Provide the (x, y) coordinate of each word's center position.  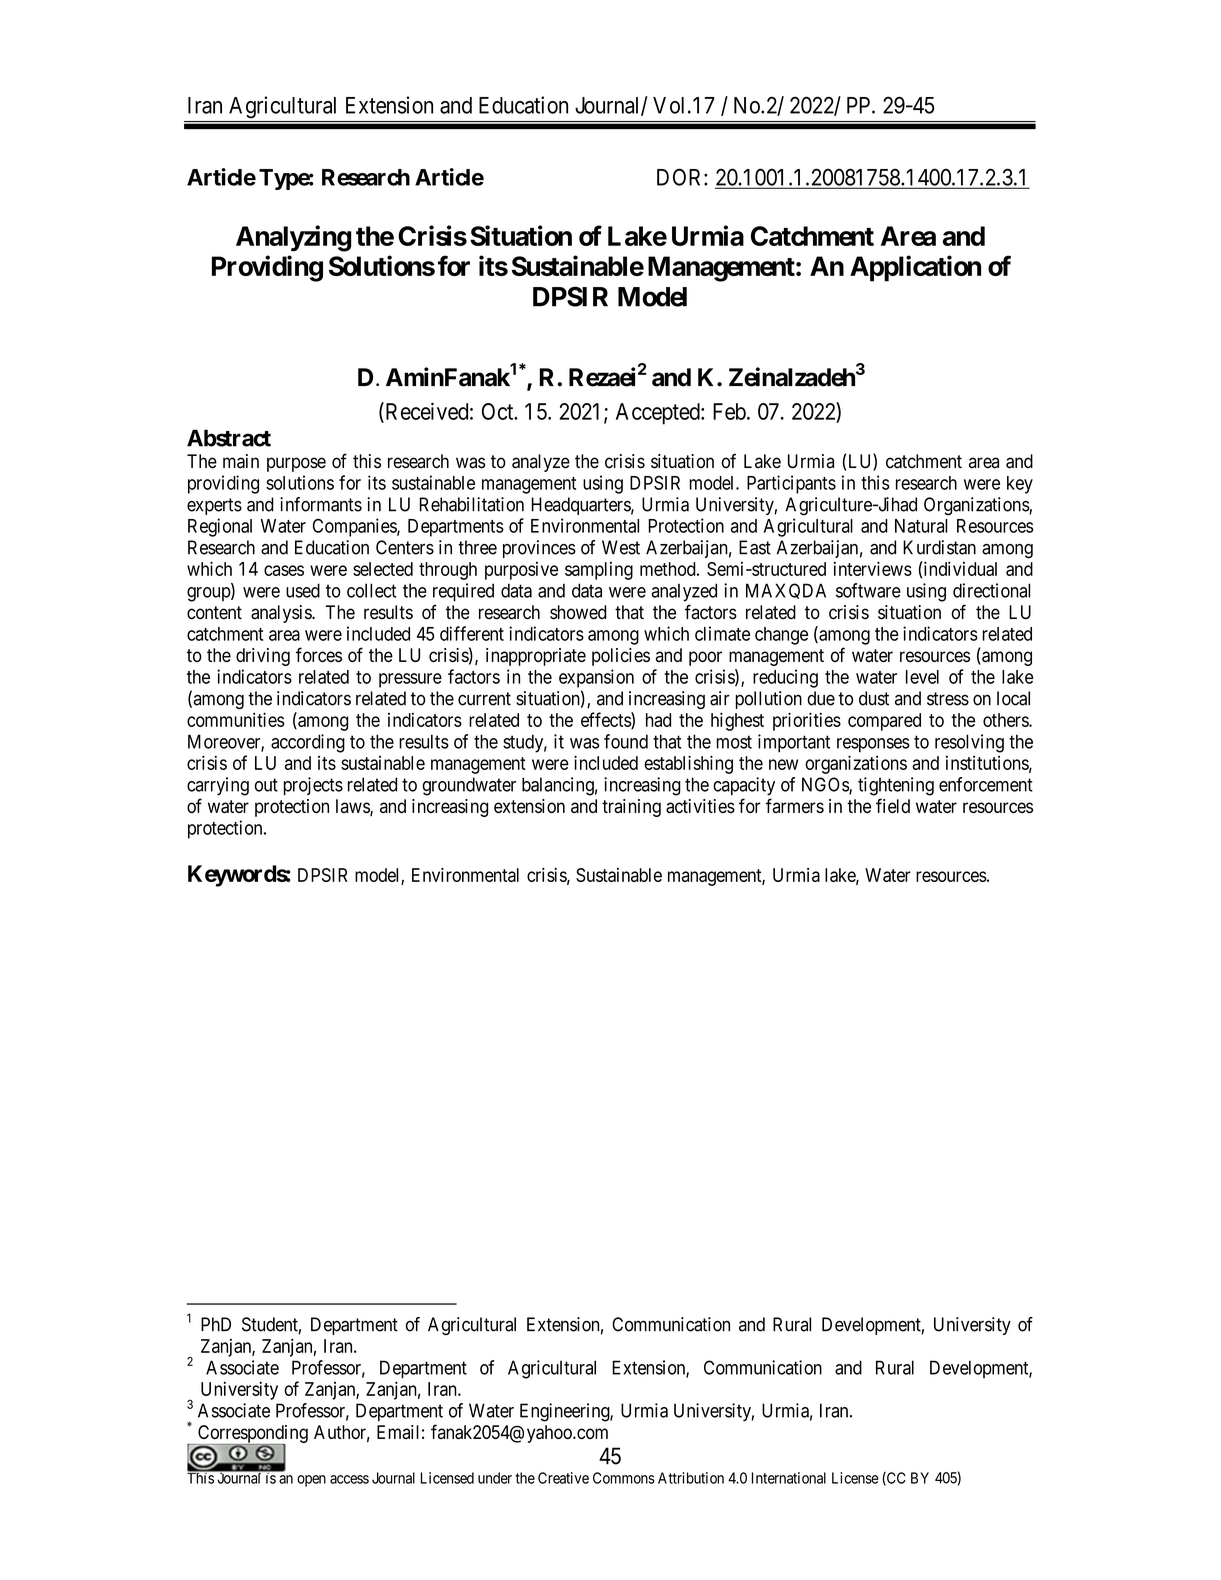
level (922, 677)
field (893, 805)
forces (319, 654)
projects (313, 786)
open (311, 1481)
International (789, 1478)
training (631, 808)
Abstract (229, 438)
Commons (624, 1478)
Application (915, 268)
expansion (596, 678)
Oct (499, 411)
